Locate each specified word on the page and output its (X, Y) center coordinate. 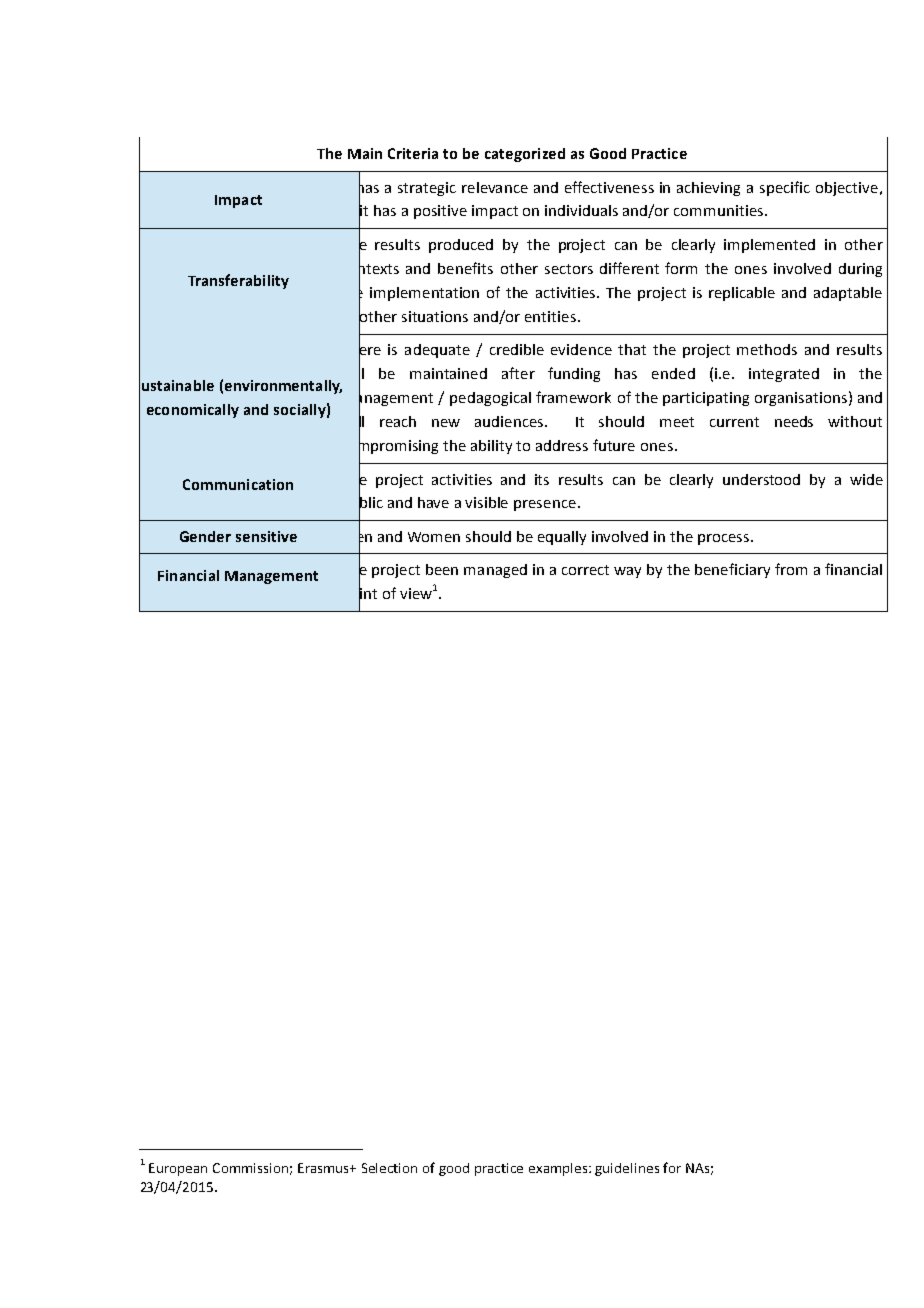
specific (785, 188)
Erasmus (325, 1168)
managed (495, 571)
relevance (495, 187)
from (791, 569)
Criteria (413, 153)
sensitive (266, 536)
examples (559, 1169)
